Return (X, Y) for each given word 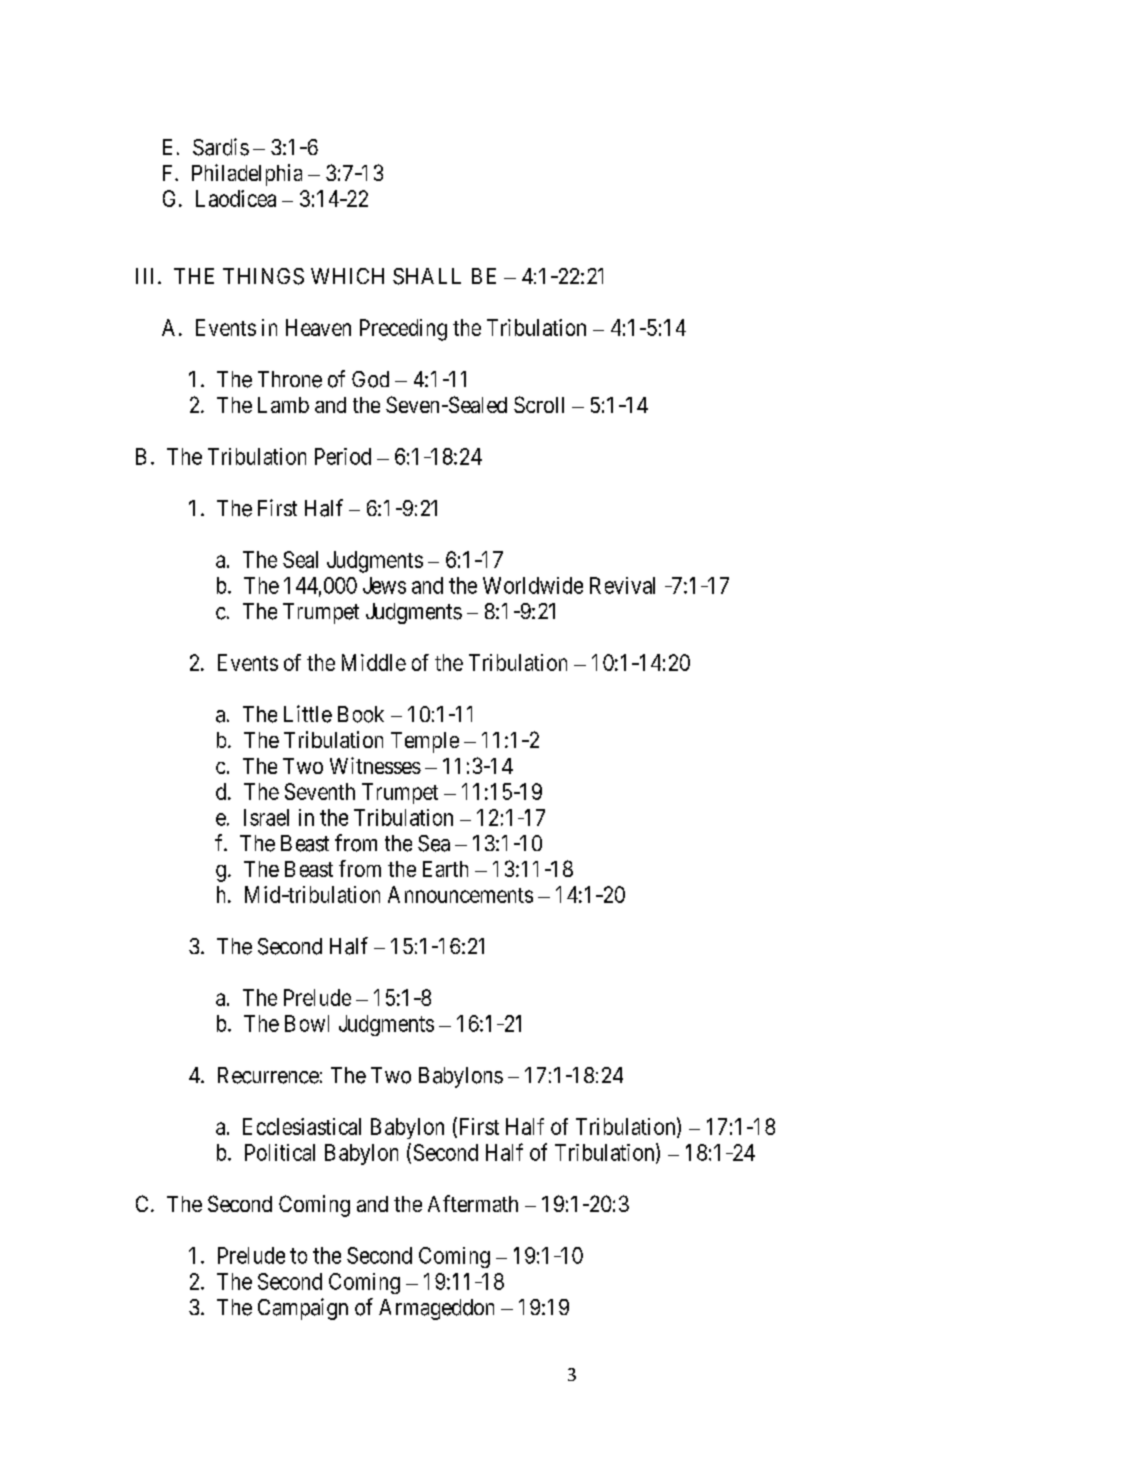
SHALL (427, 276)
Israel (266, 817)
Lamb (283, 405)
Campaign (303, 1309)
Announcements (460, 894)
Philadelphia (247, 175)
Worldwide (533, 585)
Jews (384, 585)
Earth (445, 869)
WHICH (347, 276)
